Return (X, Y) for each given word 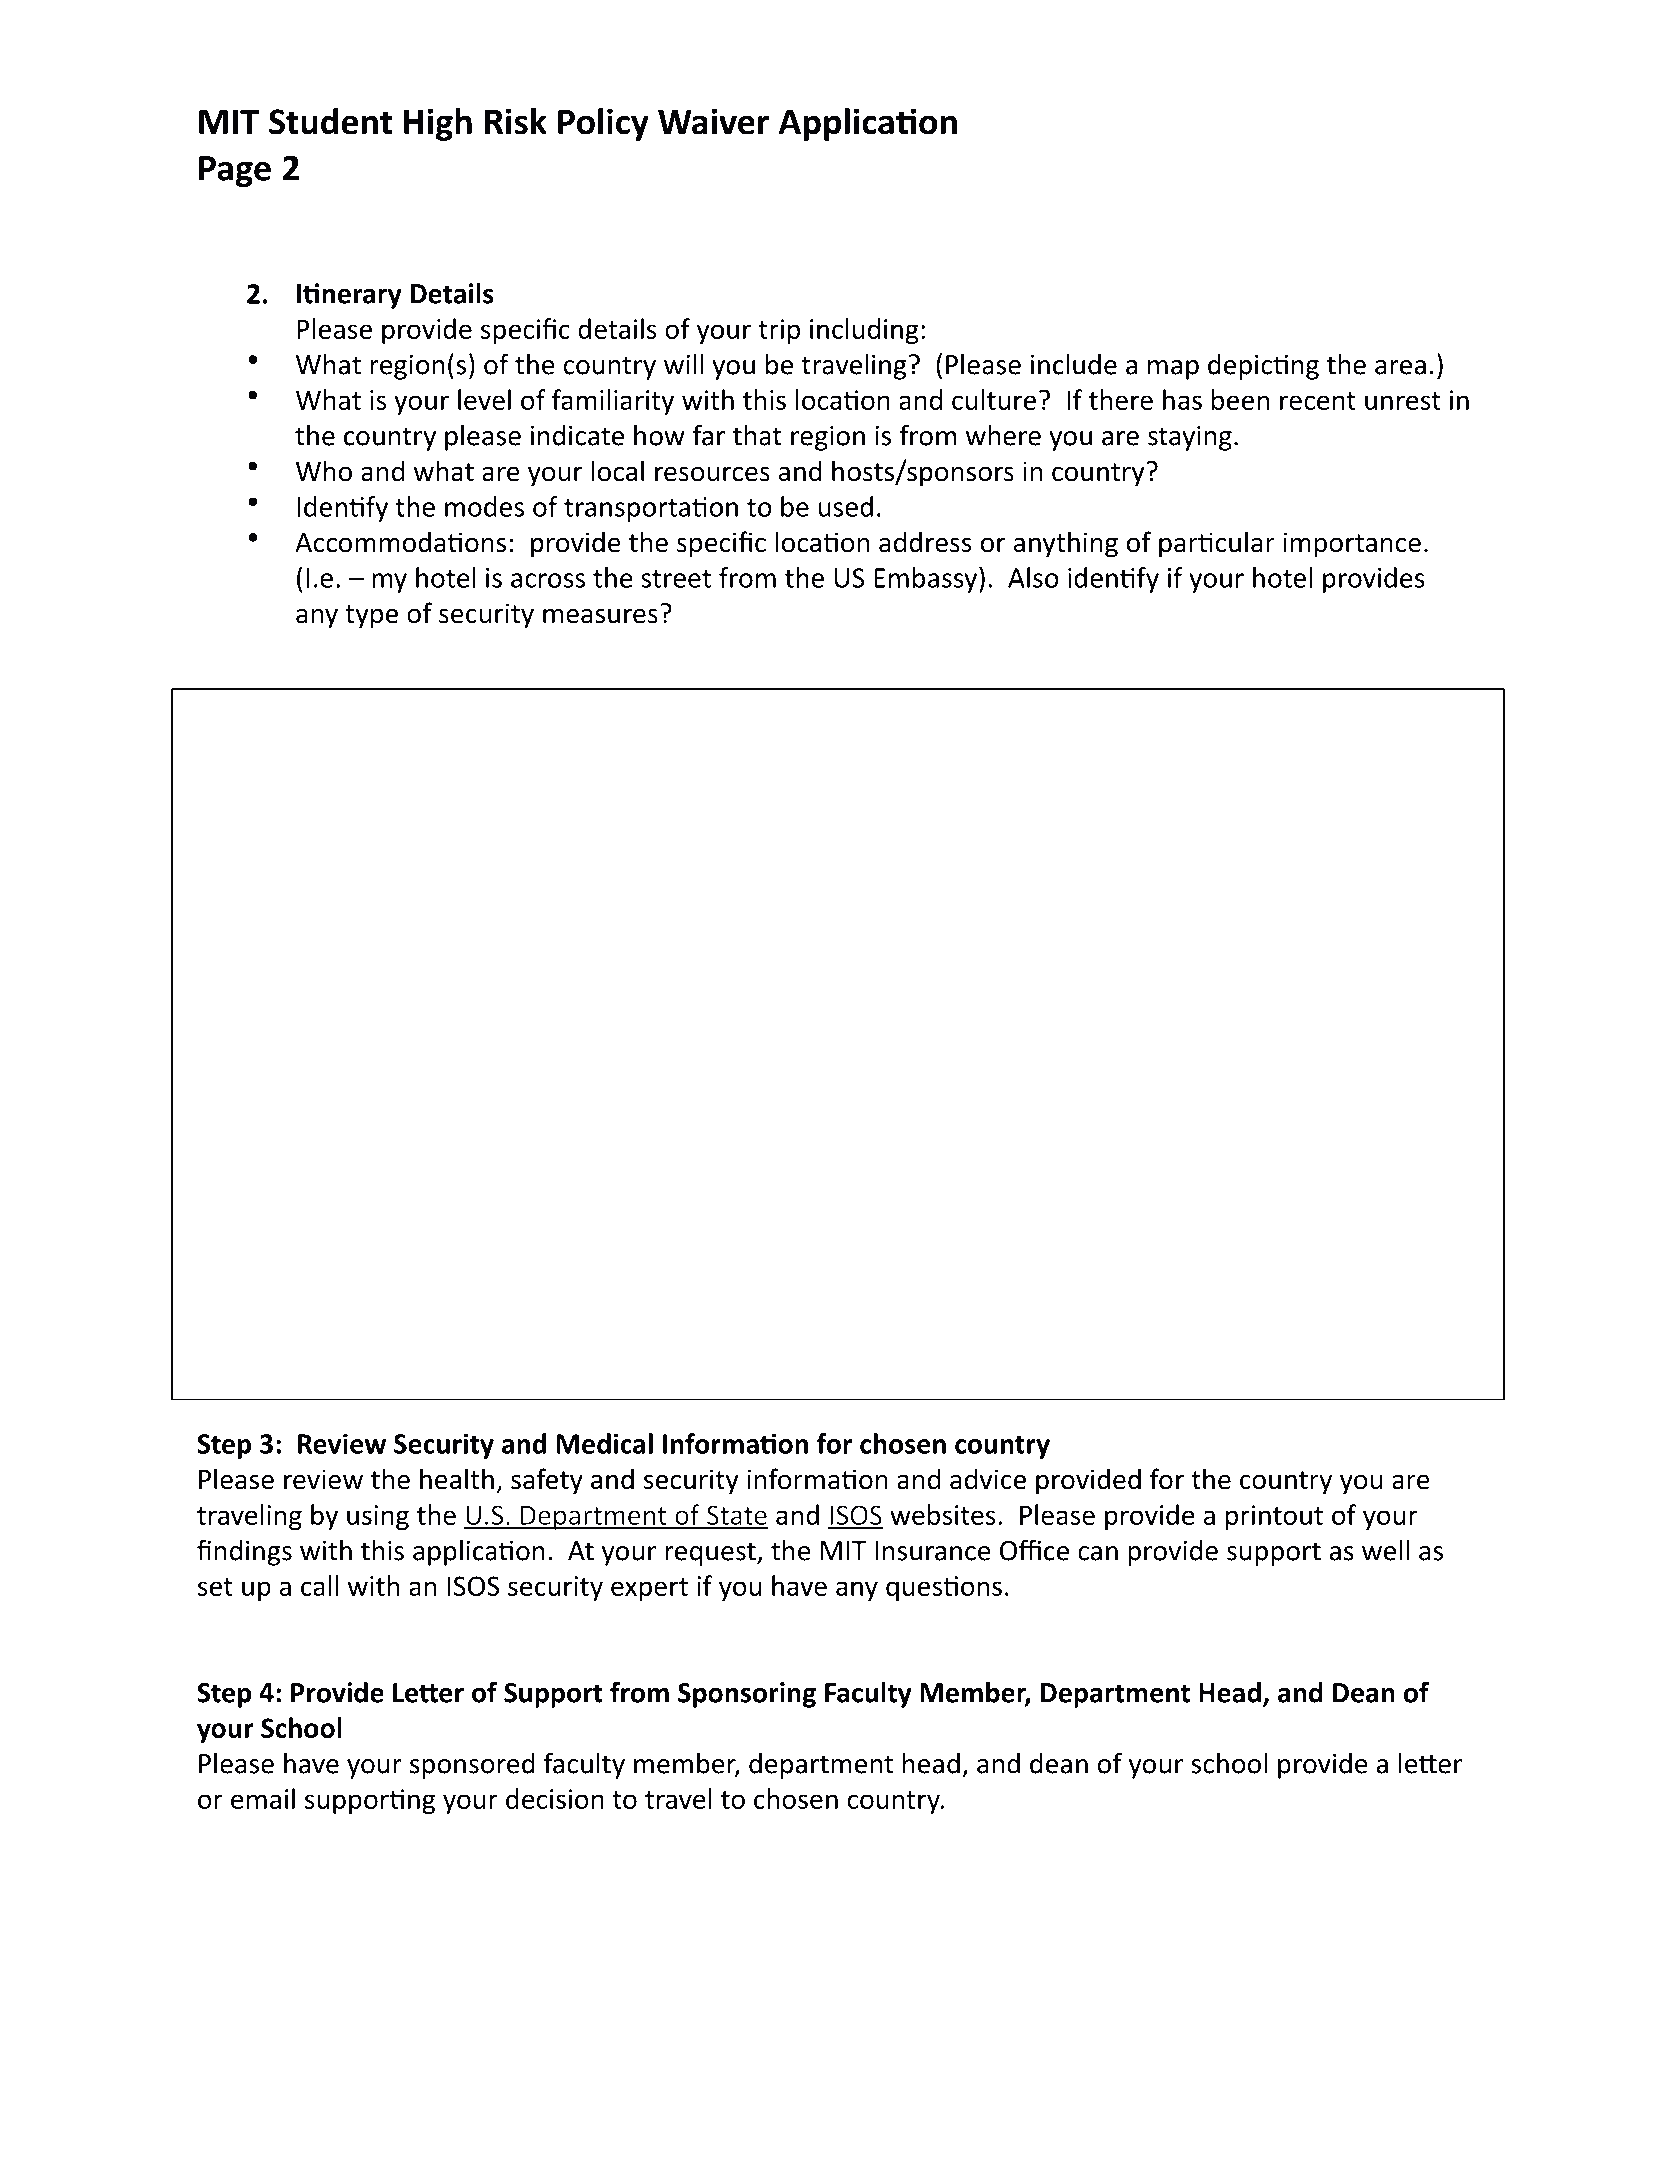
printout (1274, 1517)
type (371, 617)
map (1173, 370)
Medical (605, 1443)
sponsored (472, 1766)
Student (330, 121)
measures (600, 616)
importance (1352, 545)
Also (1033, 577)
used (846, 506)
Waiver (713, 121)
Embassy (925, 580)
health (457, 1479)
